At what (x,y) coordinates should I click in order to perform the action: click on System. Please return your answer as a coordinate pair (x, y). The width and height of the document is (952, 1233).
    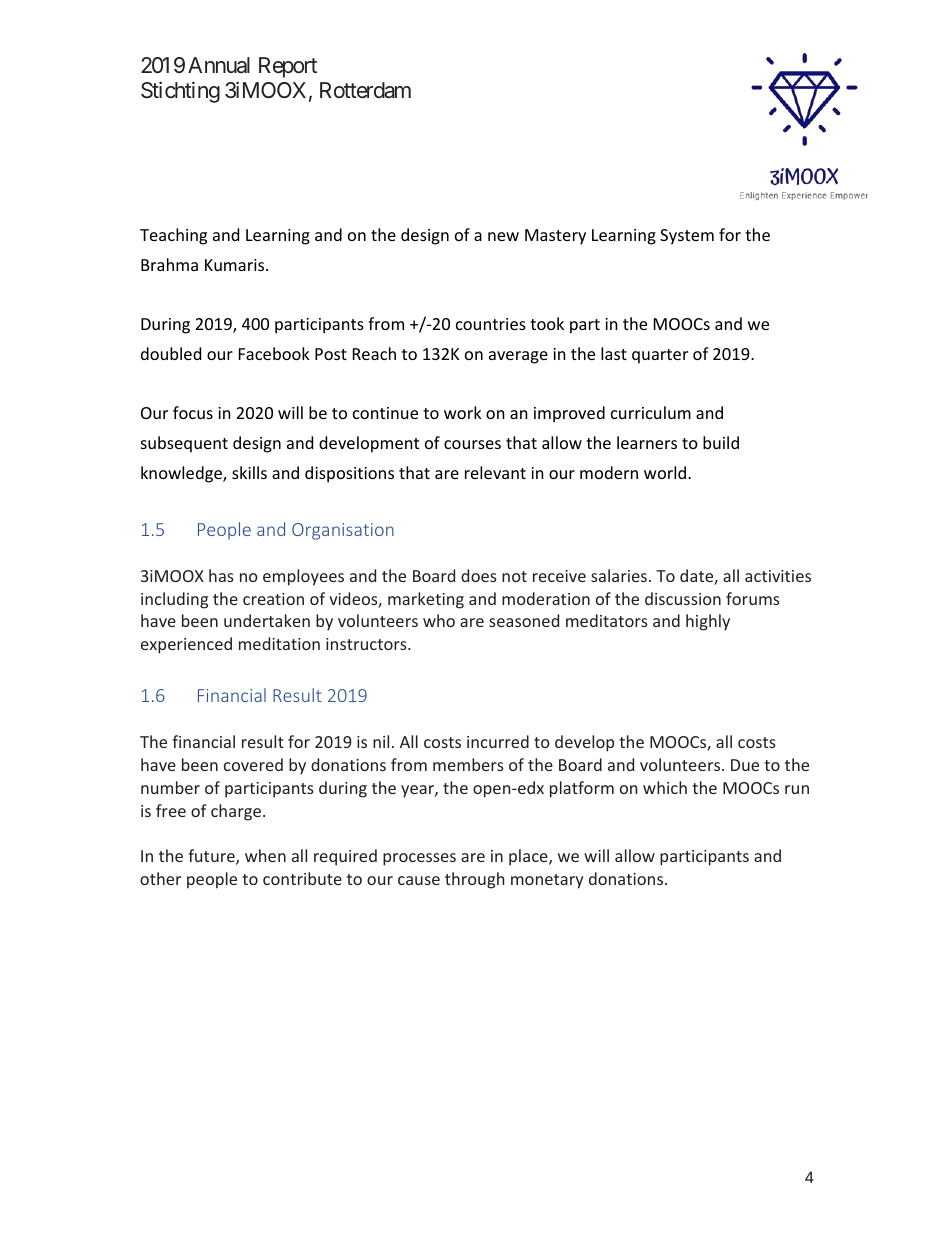
    Looking at the image, I should click on (687, 237).
